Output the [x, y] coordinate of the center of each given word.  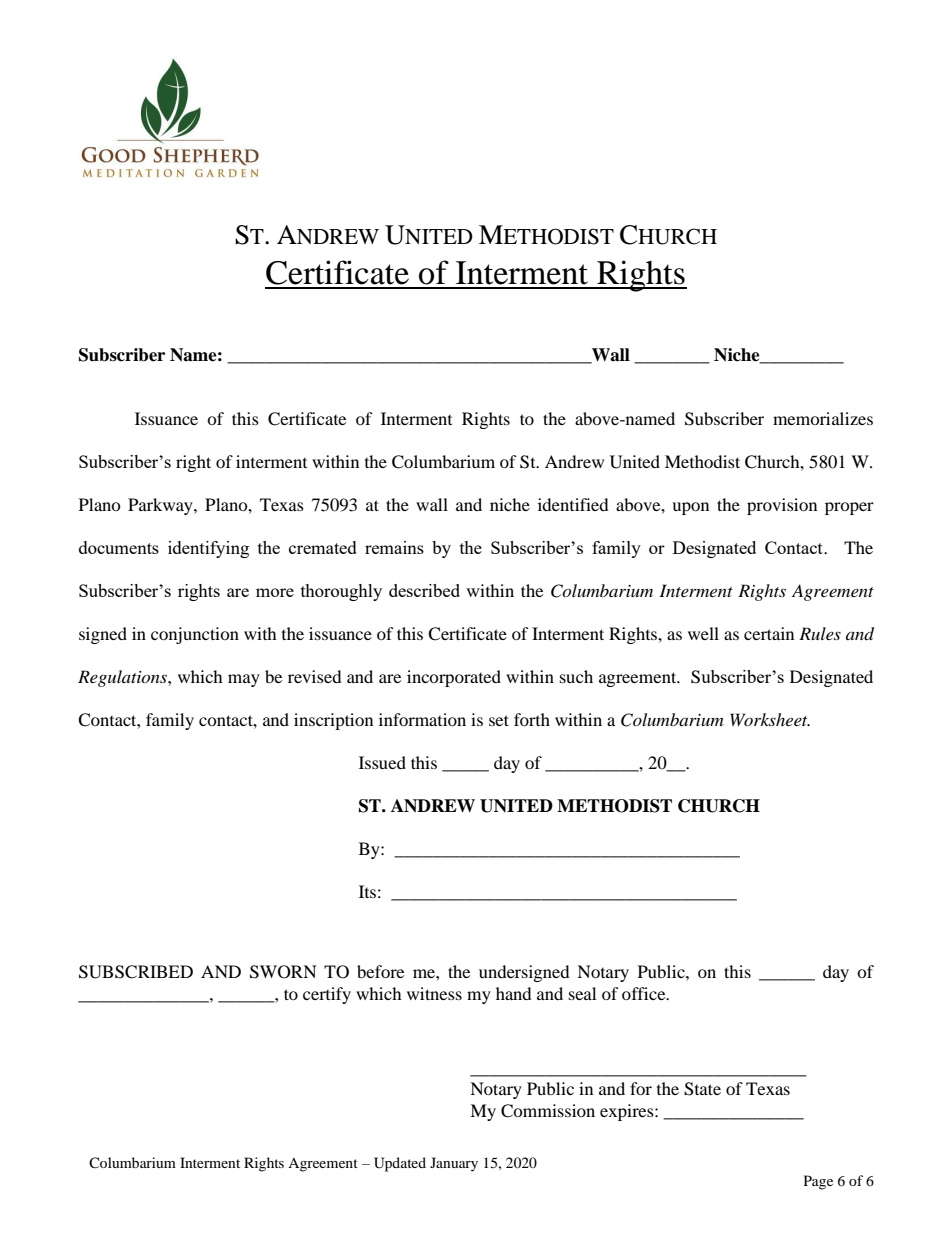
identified [573, 504]
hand [514, 993]
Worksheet [770, 719]
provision [782, 506]
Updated [400, 1164]
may [244, 680]
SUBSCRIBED [136, 972]
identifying [208, 549]
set [499, 720]
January [454, 1164]
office [645, 993]
